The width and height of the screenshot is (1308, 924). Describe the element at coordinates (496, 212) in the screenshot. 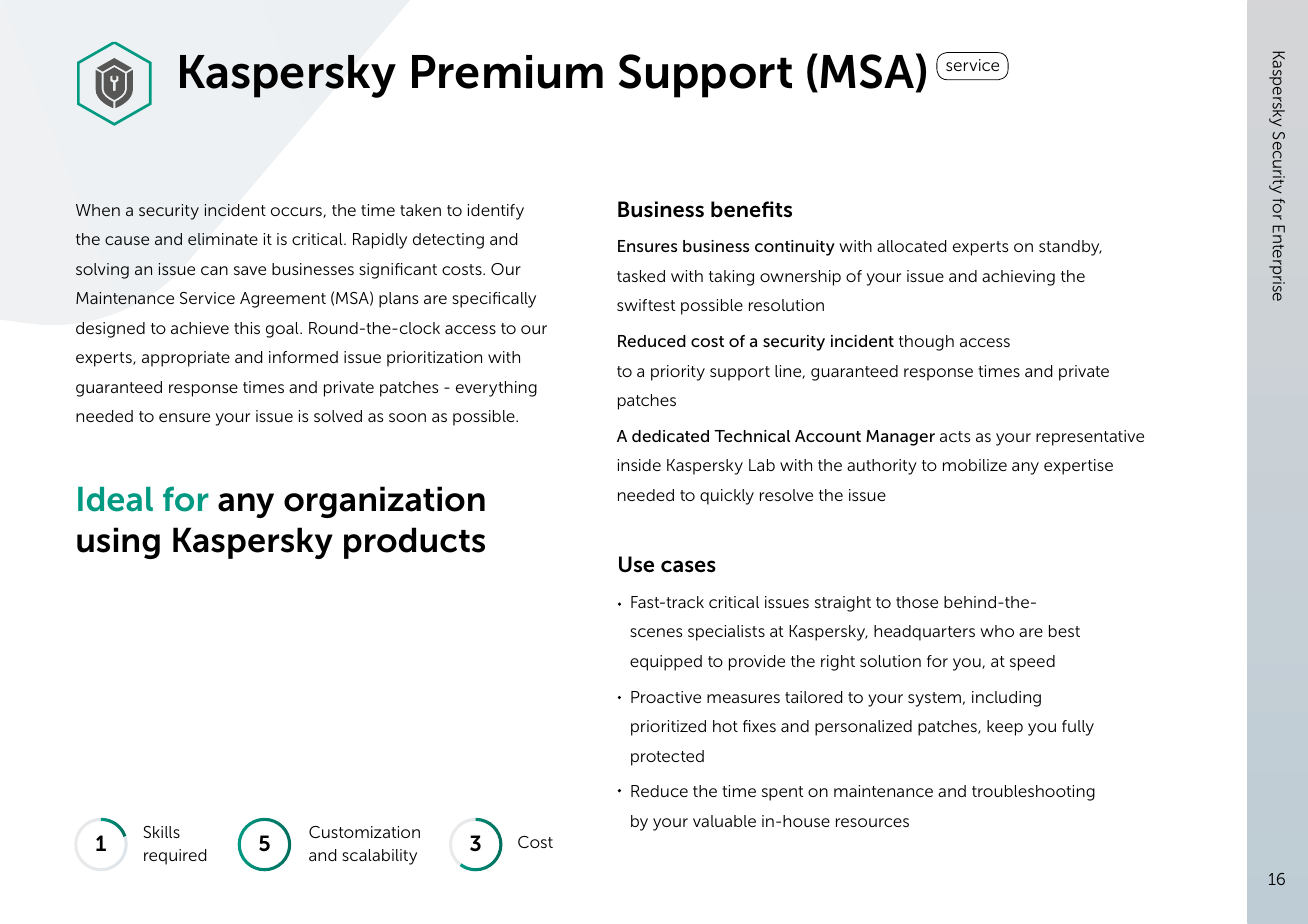

I see `identify` at that location.
